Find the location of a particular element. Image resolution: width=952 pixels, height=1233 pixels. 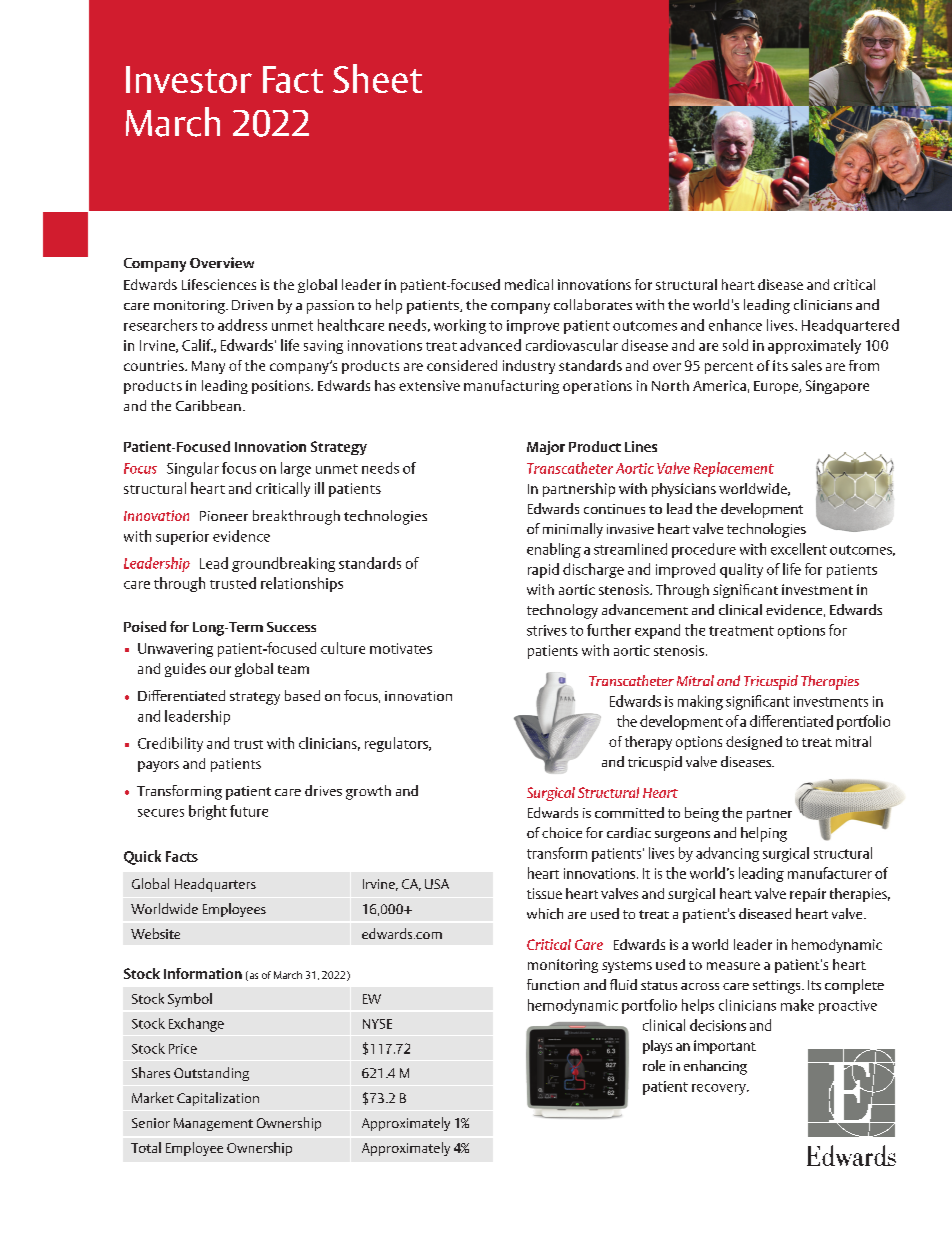

tissue is located at coordinates (544, 893).
